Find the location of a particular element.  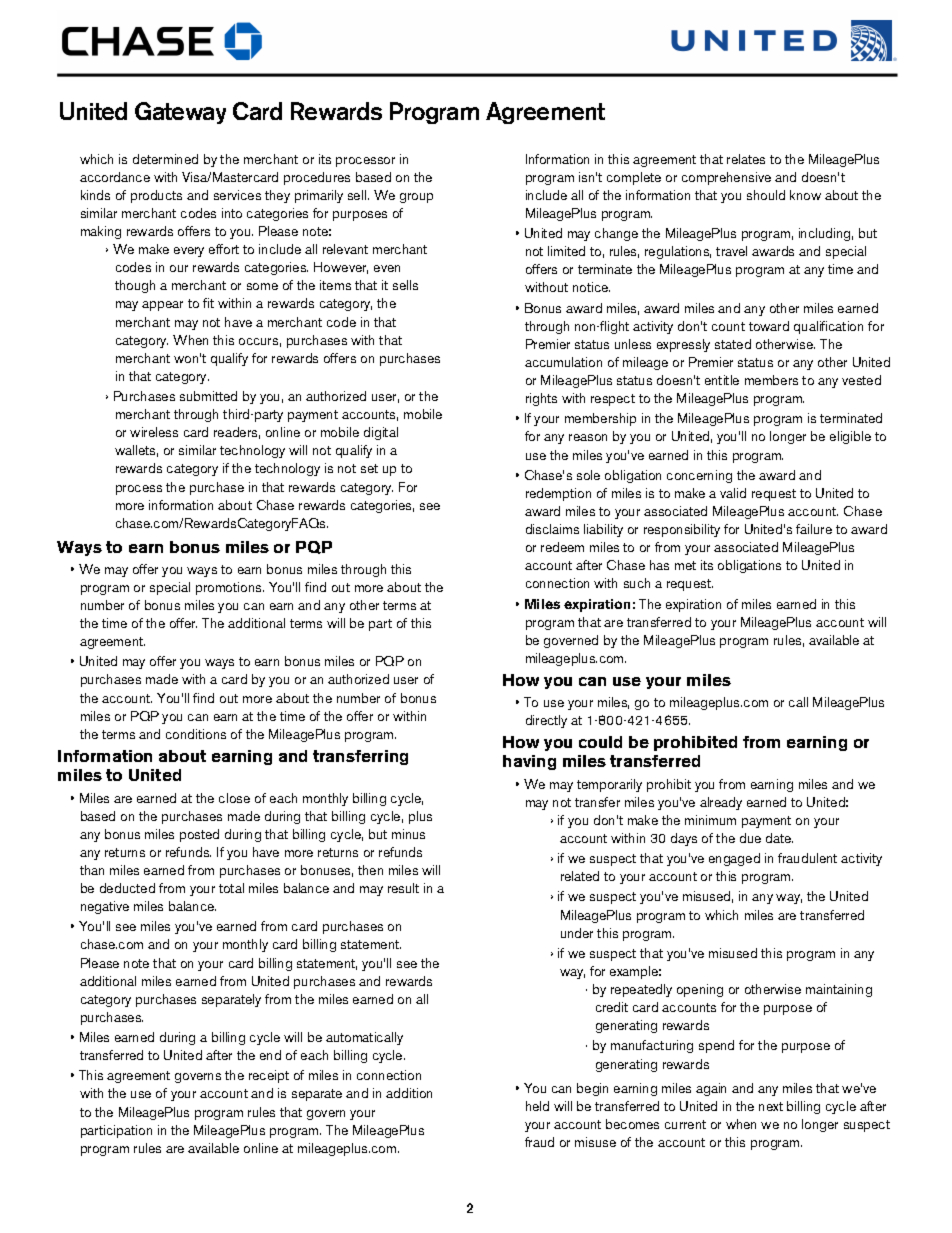

met is located at coordinates (685, 565).
